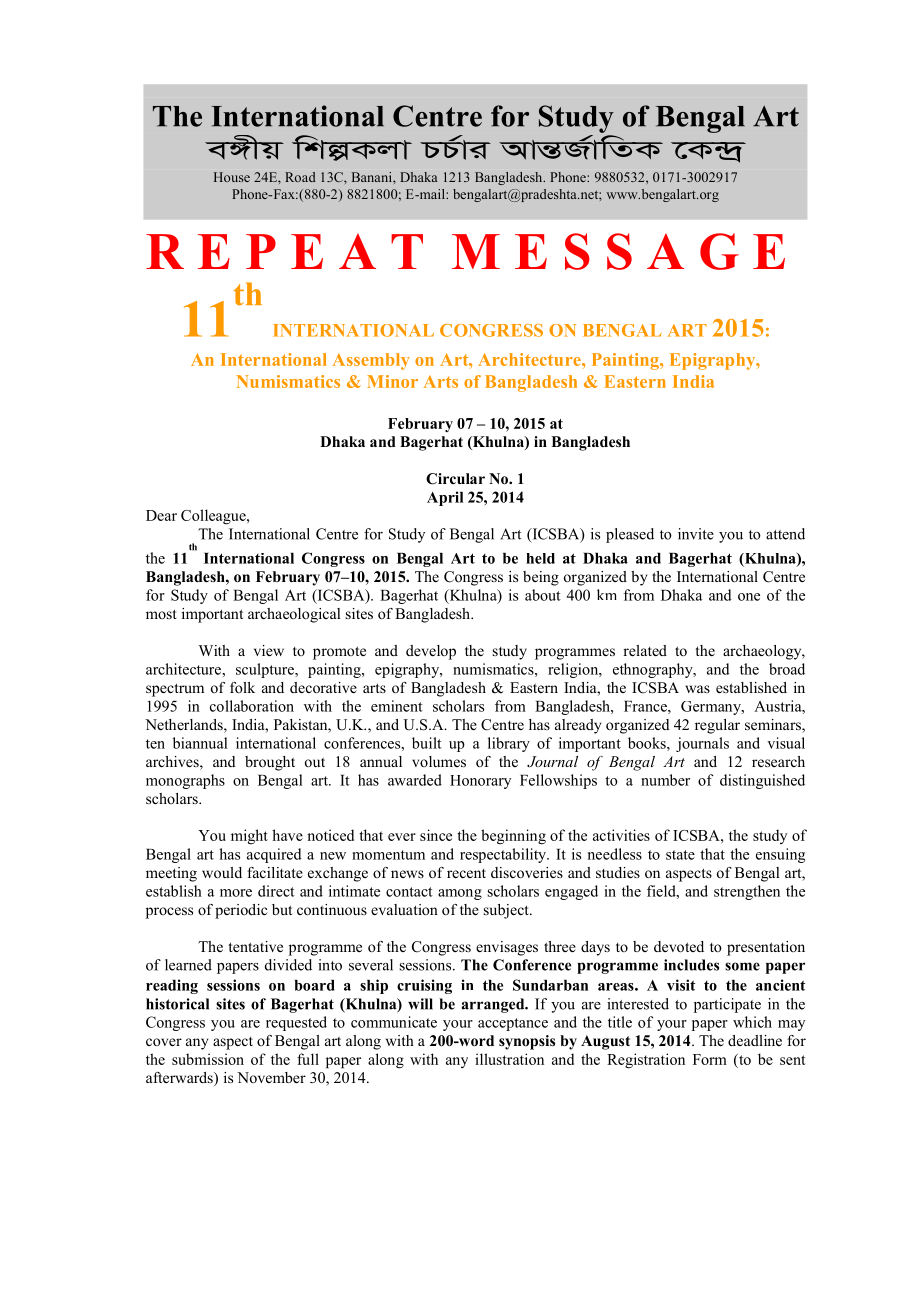 The width and height of the screenshot is (924, 1307). I want to click on Form, so click(710, 1059).
